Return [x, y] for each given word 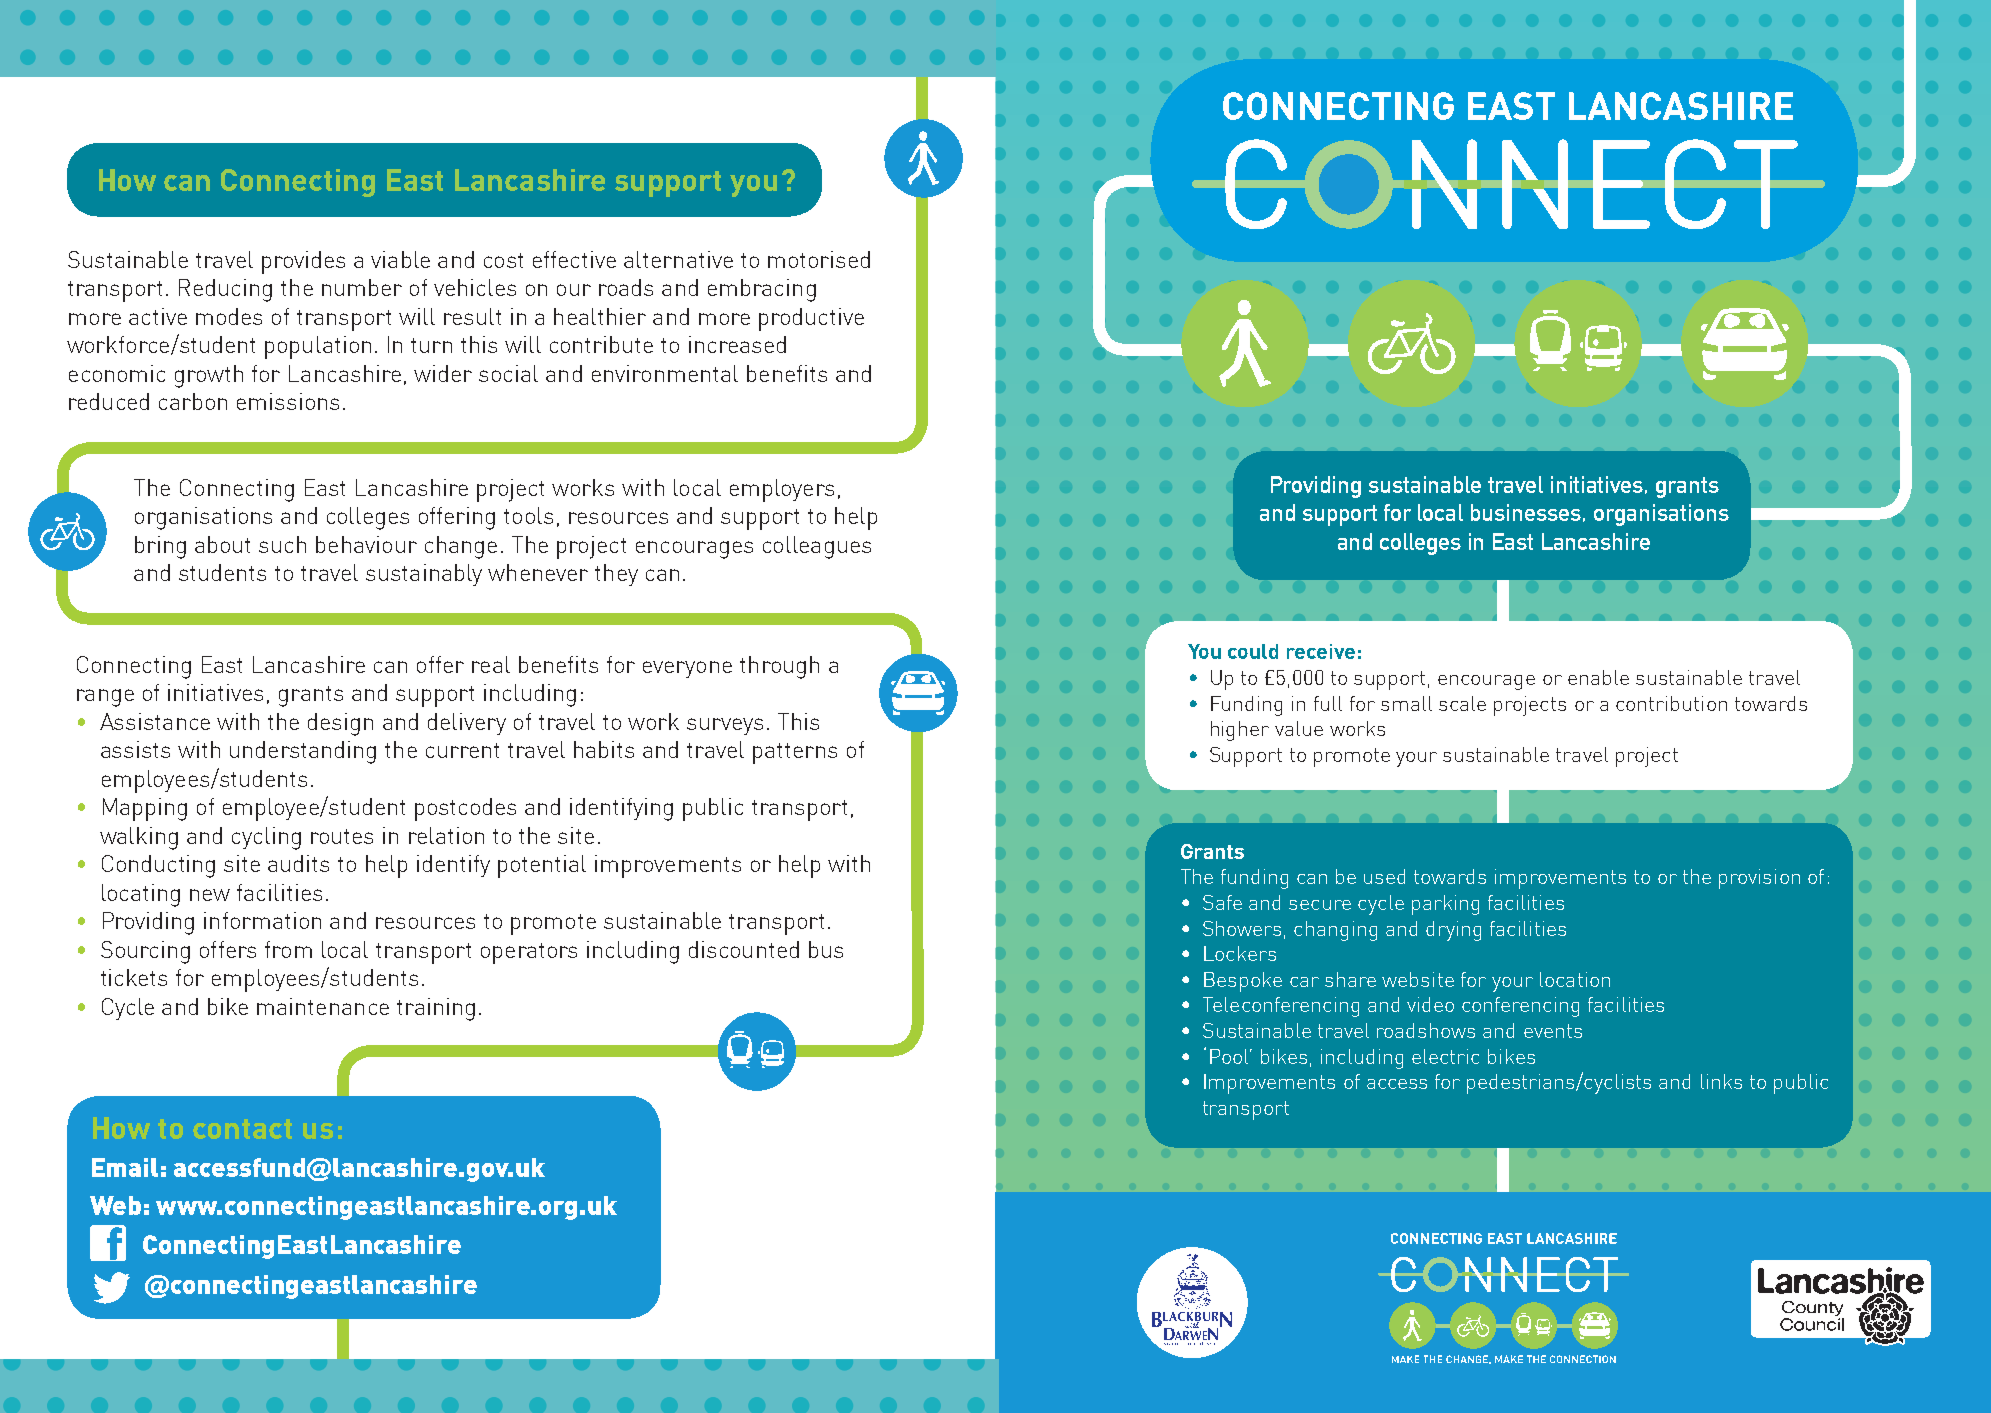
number [362, 287]
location [1575, 979]
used [1384, 876]
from [288, 949]
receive [1321, 651]
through [779, 667]
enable [1598, 677]
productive [811, 319]
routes [342, 836]
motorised [819, 259]
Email [125, 1167]
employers [782, 490]
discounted [744, 949]
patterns [795, 753]
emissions [288, 401]
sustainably [424, 575]
